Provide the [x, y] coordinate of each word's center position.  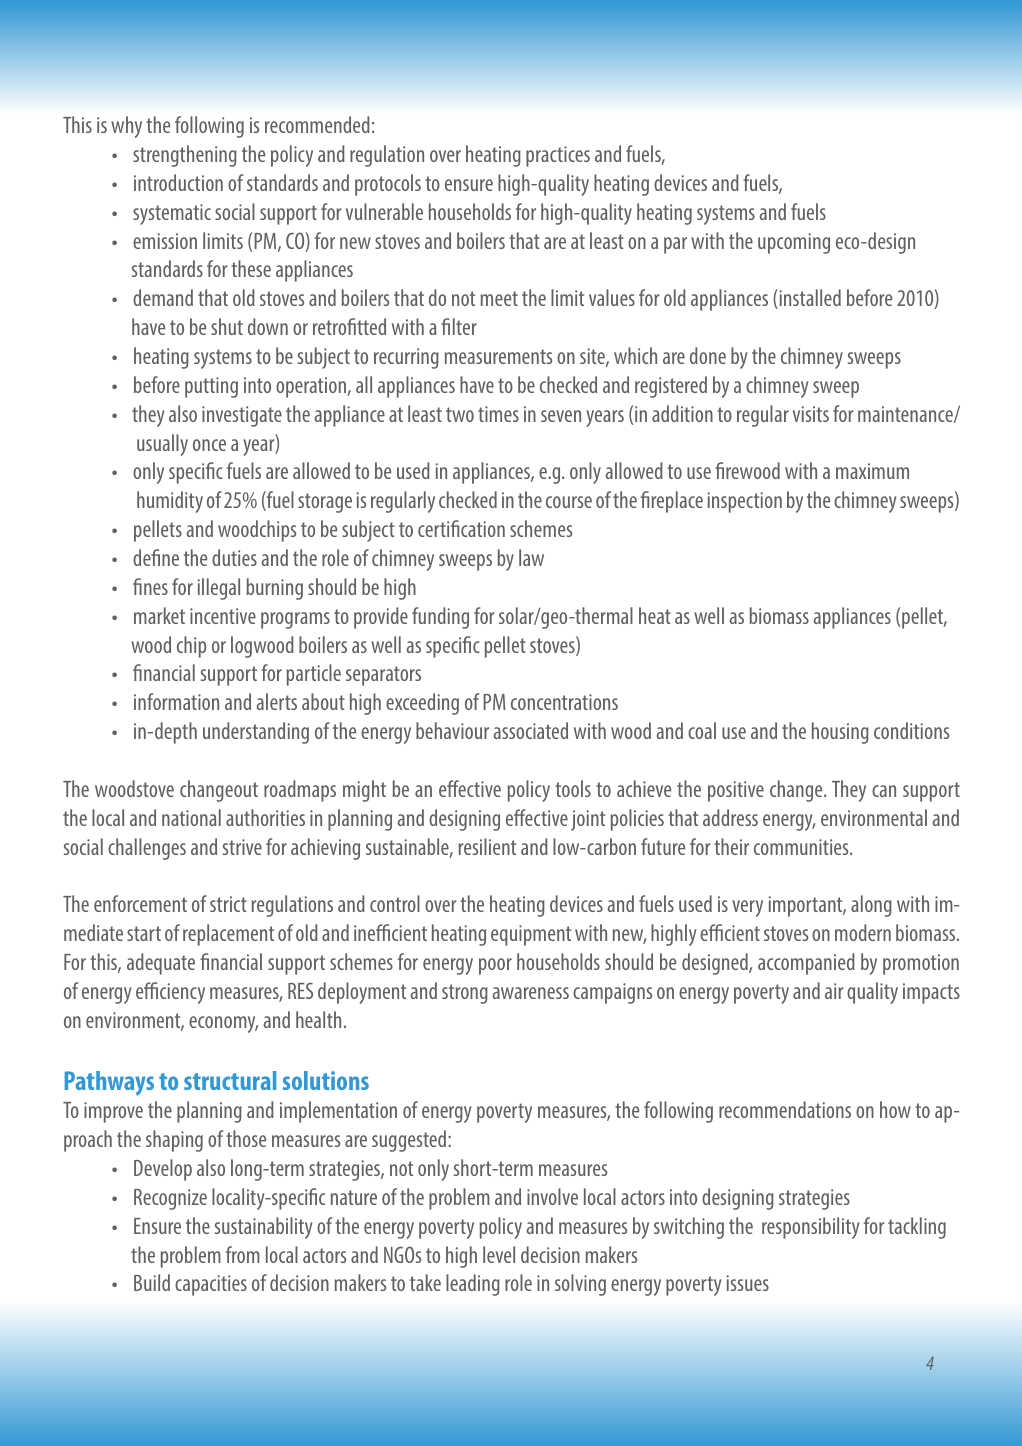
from [243, 1254]
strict [228, 904]
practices [558, 156]
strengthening [185, 156]
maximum [872, 471]
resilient [487, 846]
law [531, 557]
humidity [170, 502]
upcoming [794, 243]
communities [802, 847]
